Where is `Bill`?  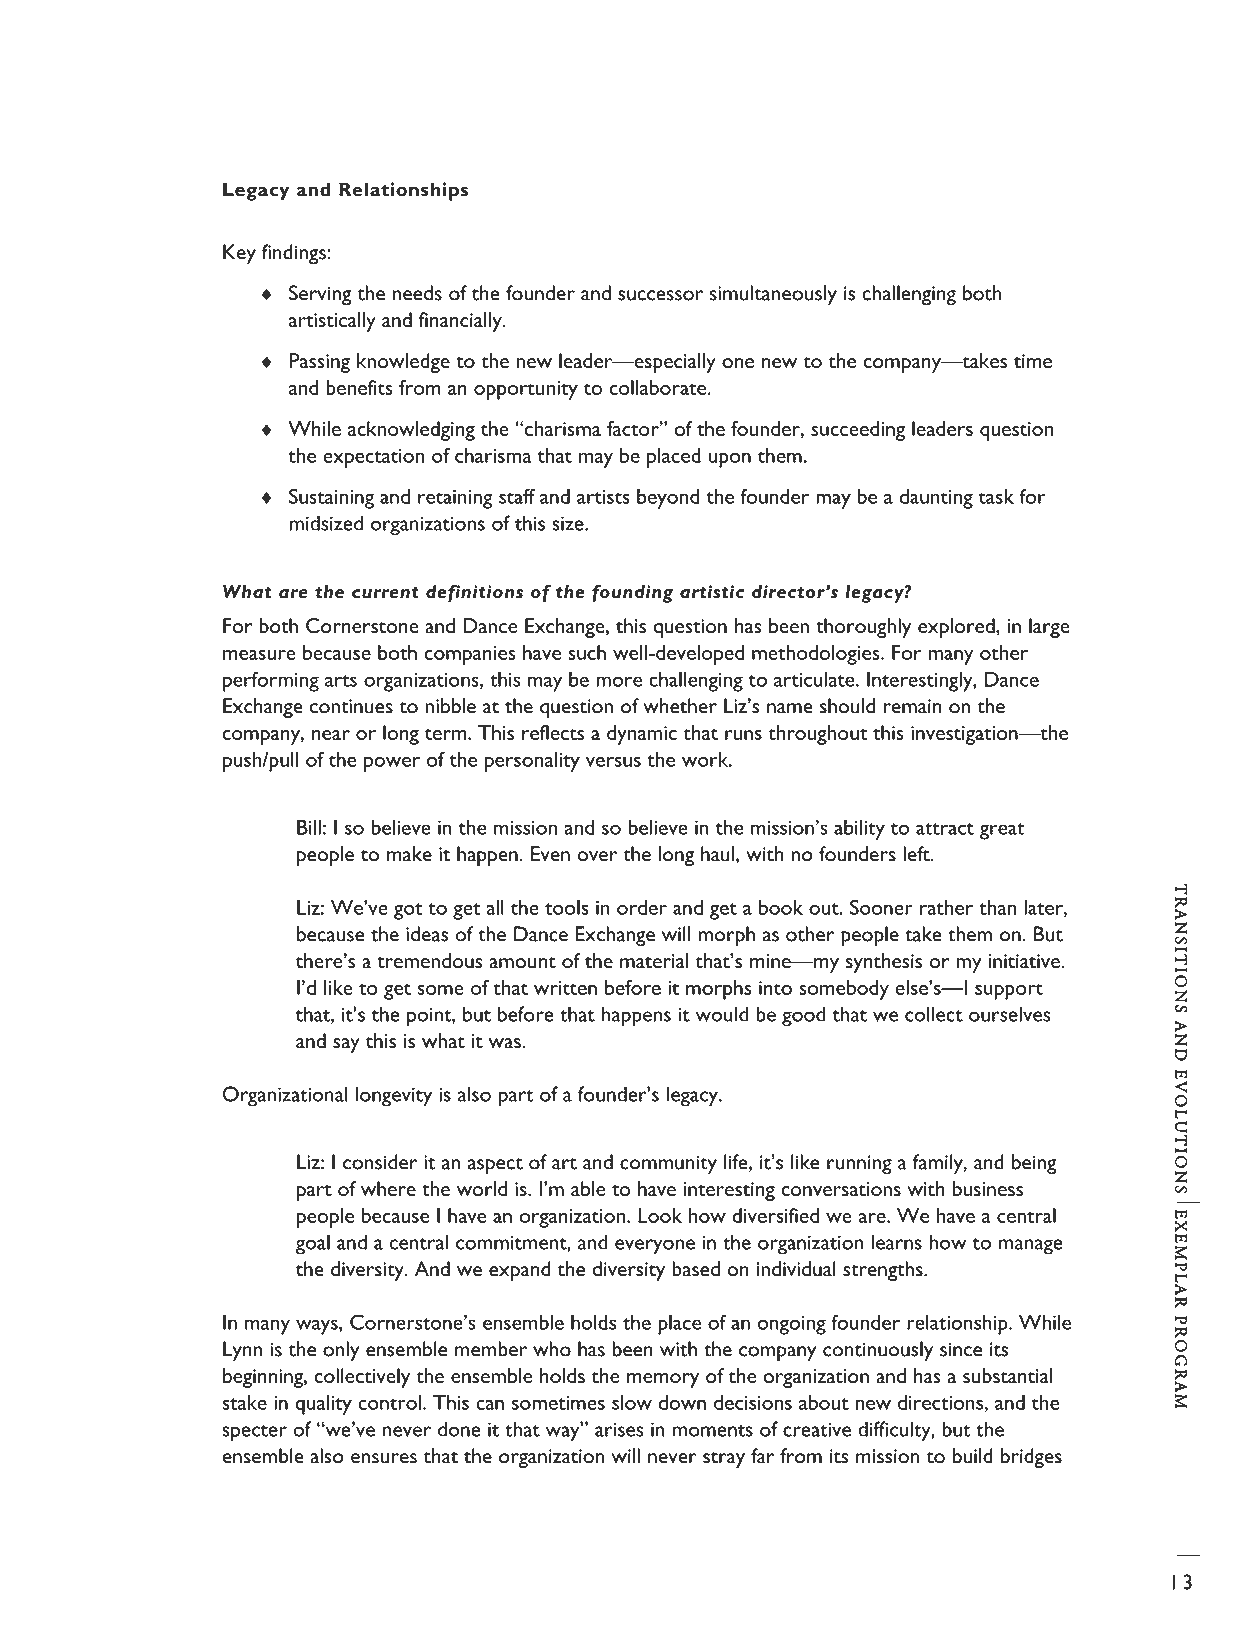
Bill is located at coordinates (309, 827).
